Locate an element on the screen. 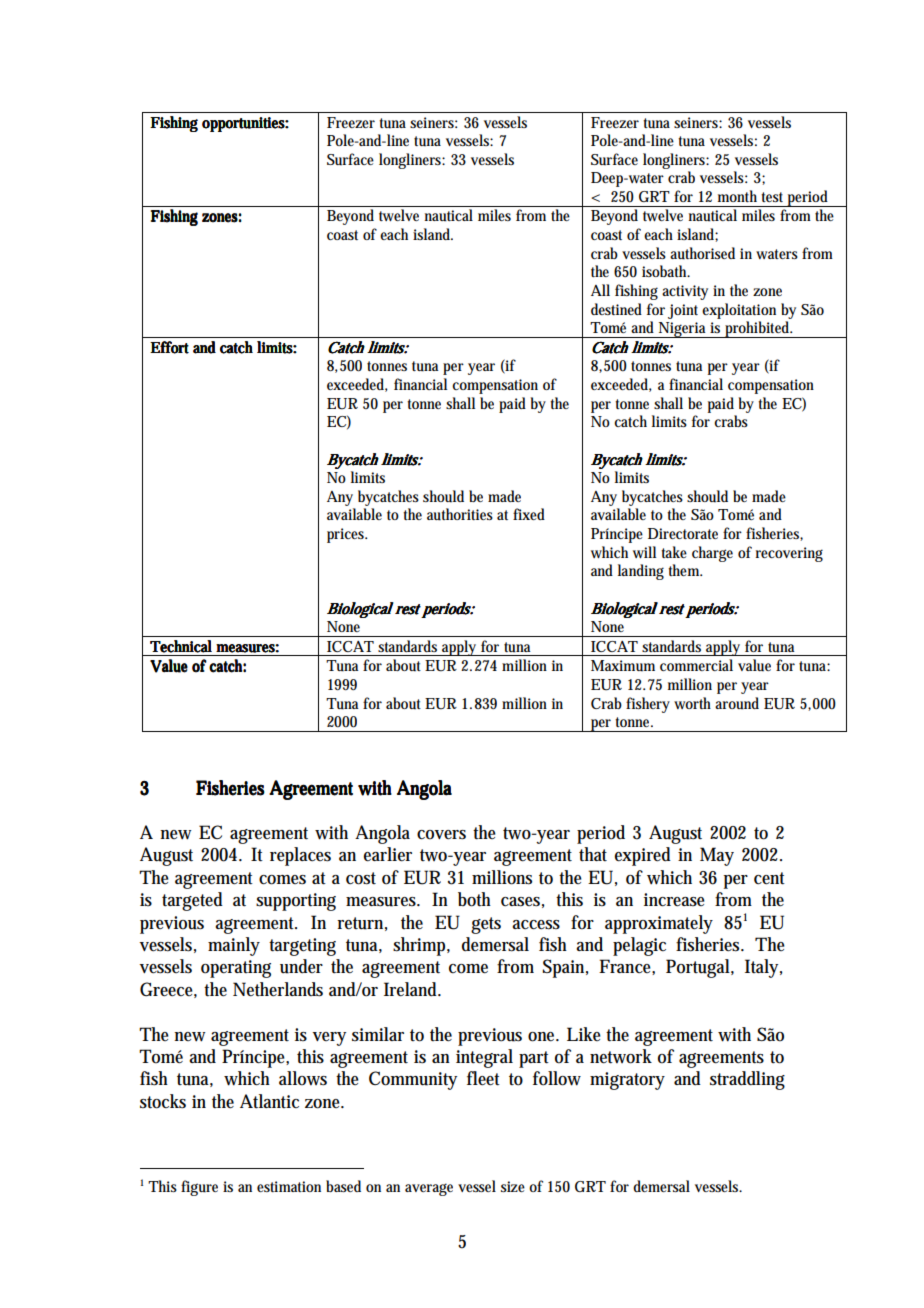 This screenshot has width=924, height=1308. May is located at coordinates (717, 856).
